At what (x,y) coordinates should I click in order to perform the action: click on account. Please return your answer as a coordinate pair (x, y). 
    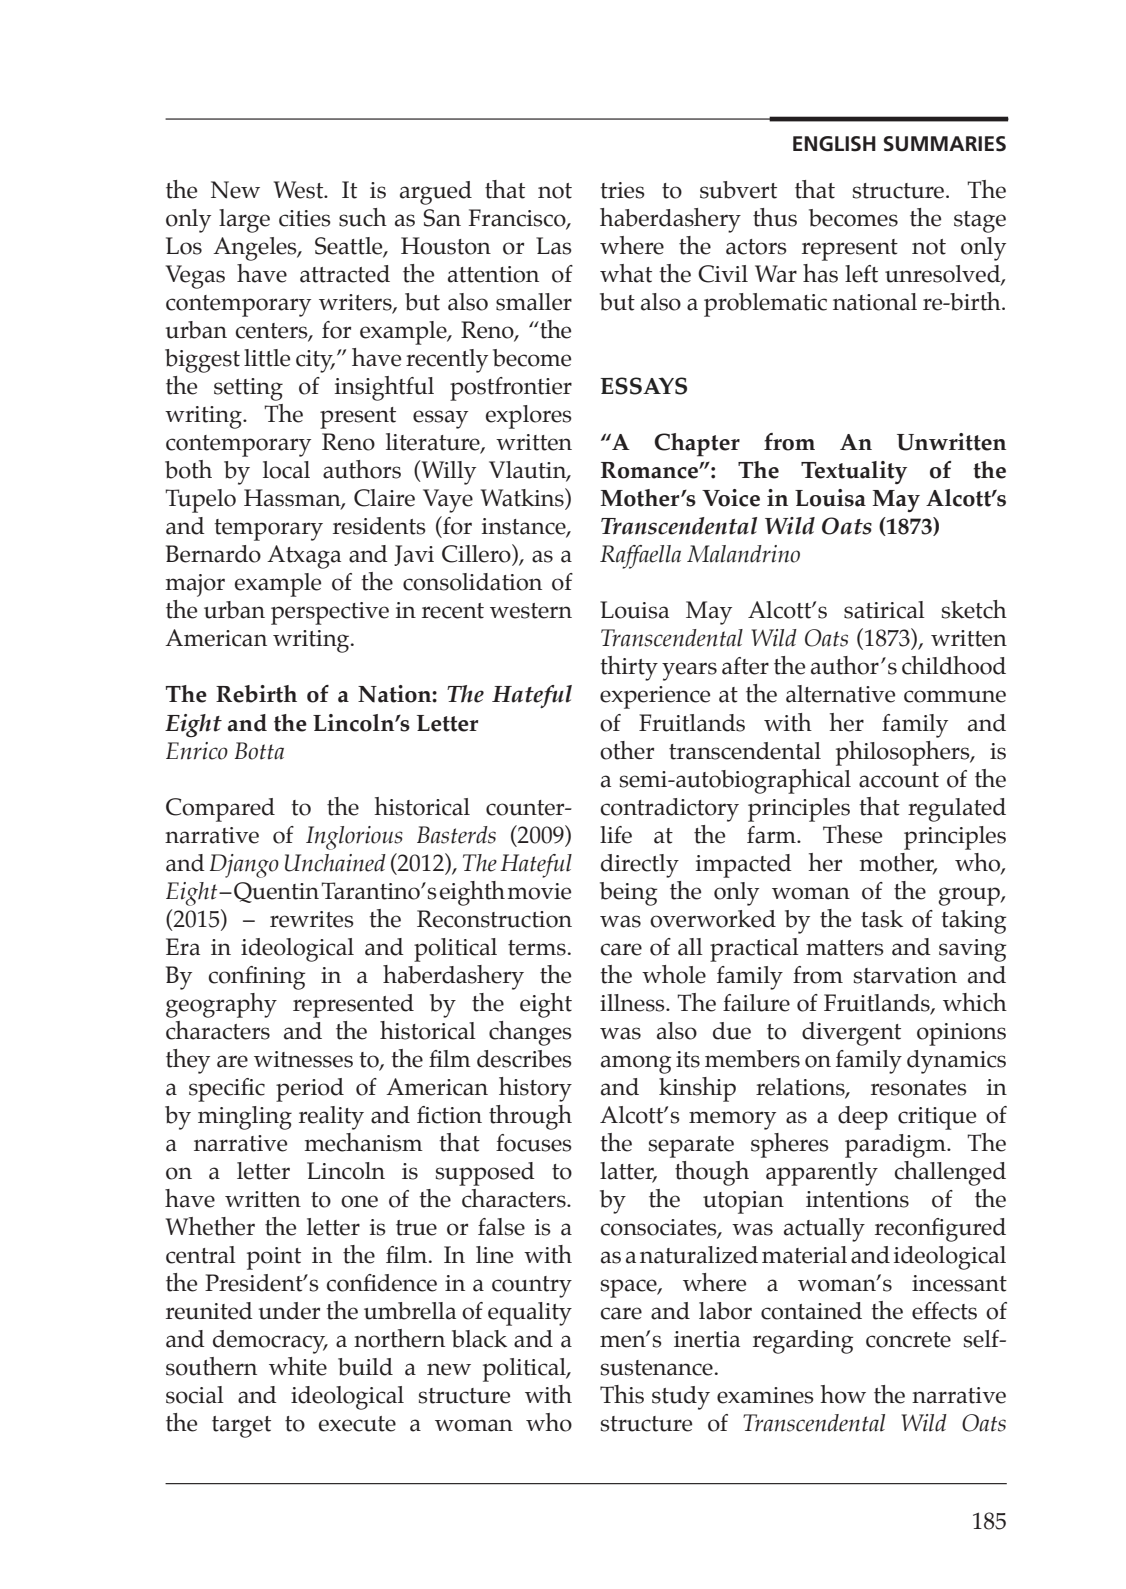
    Looking at the image, I should click on (899, 780).
